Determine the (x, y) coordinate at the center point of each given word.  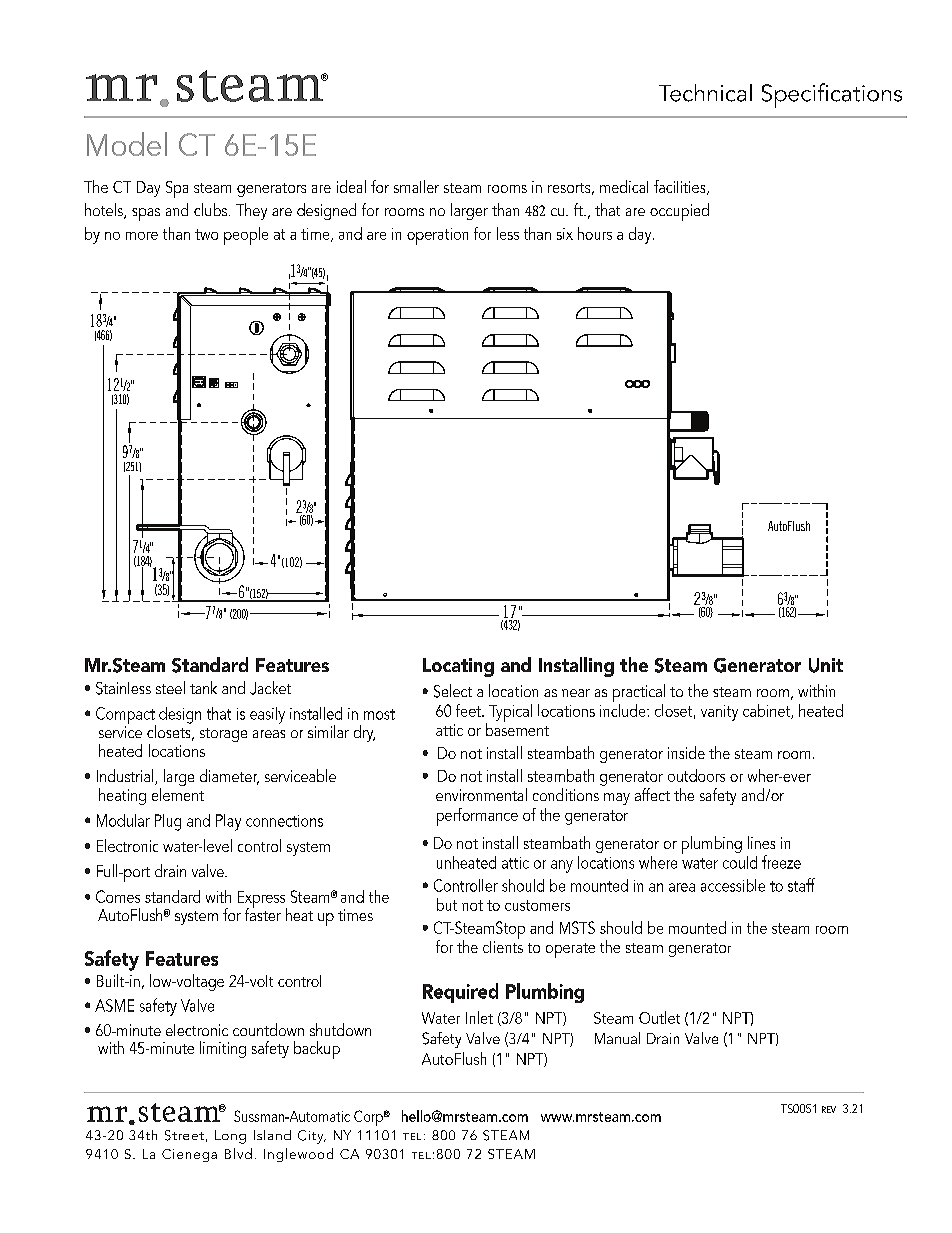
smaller (416, 186)
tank (203, 687)
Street (184, 1135)
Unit (826, 665)
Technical (705, 93)
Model (127, 144)
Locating (458, 667)
